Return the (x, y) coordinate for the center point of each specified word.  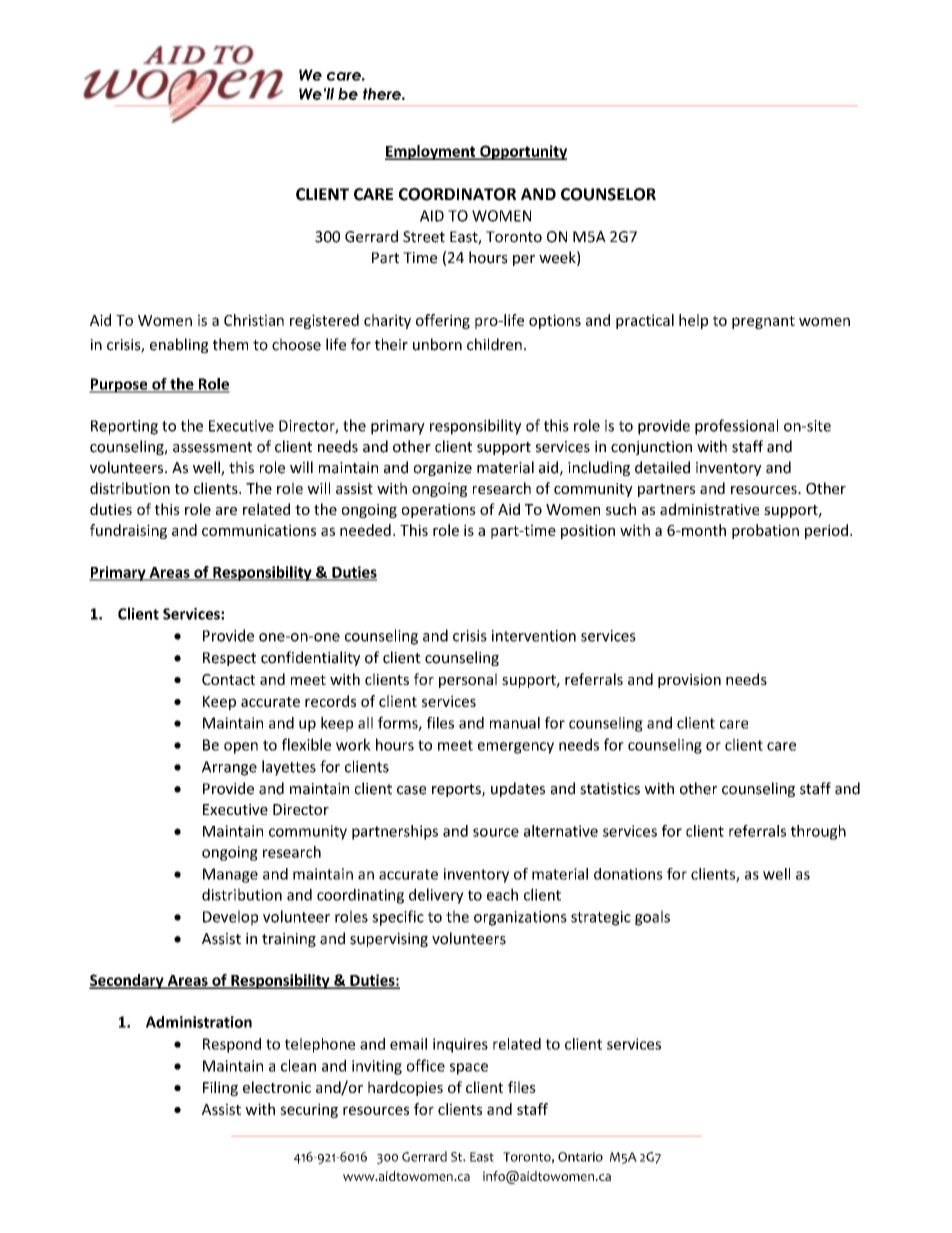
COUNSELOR (608, 194)
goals (652, 918)
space (469, 1069)
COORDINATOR (457, 194)
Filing (220, 1088)
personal (468, 680)
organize (443, 469)
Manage (230, 875)
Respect (229, 659)
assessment (212, 447)
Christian (254, 320)
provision (689, 681)
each (502, 894)
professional (736, 427)
